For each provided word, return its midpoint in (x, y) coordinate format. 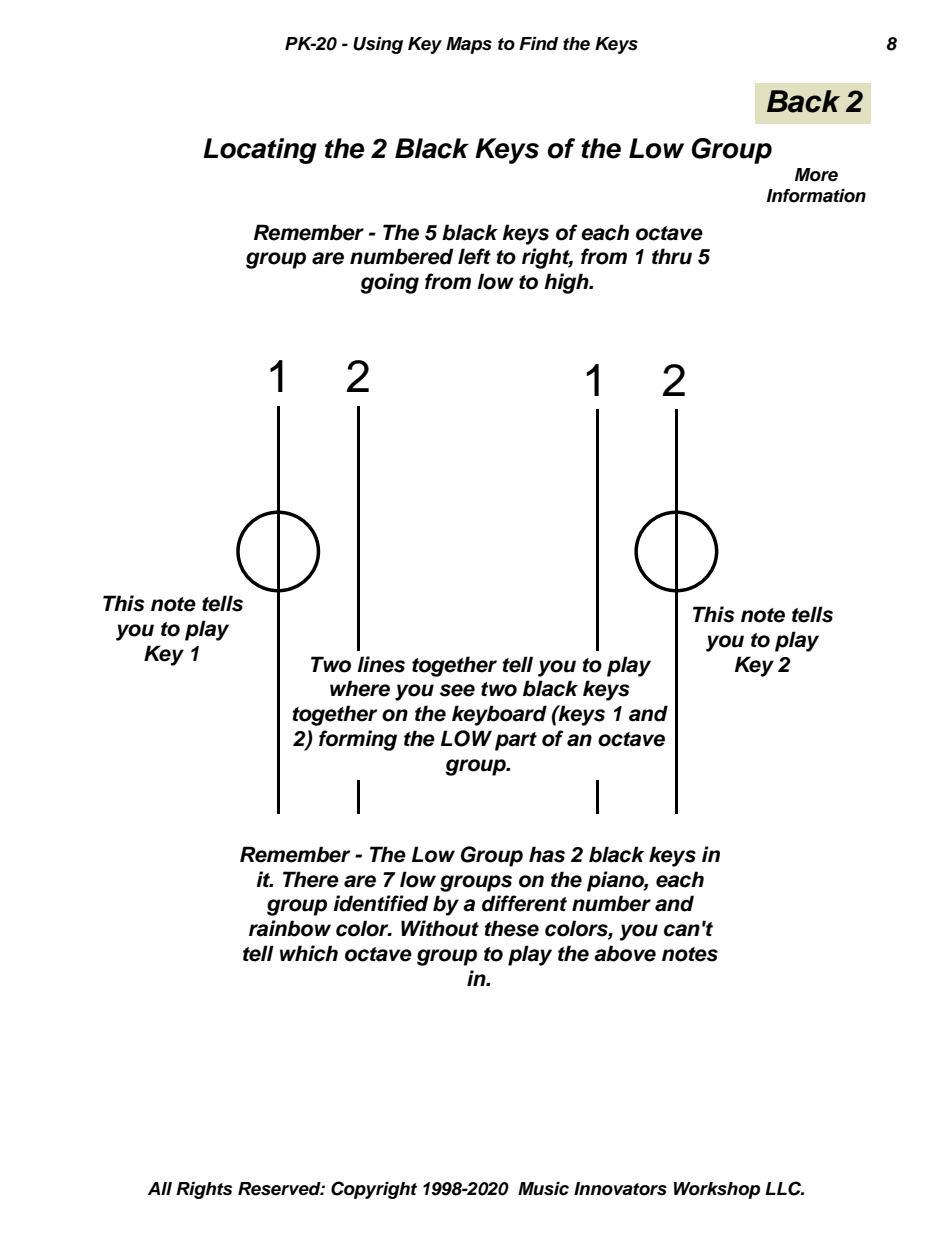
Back (803, 101)
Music (543, 1189)
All (160, 1188)
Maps (469, 45)
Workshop (717, 1190)
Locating (260, 151)
